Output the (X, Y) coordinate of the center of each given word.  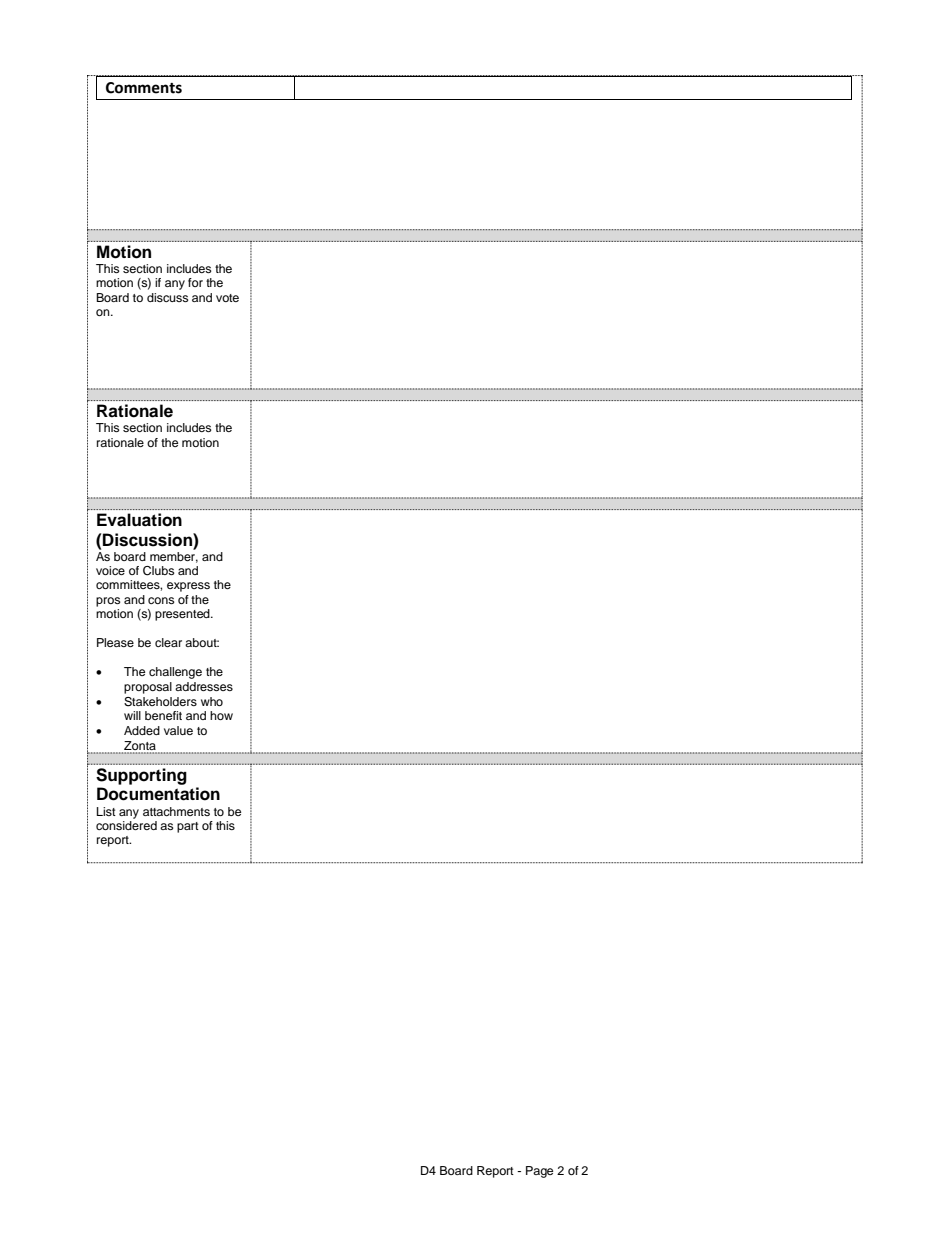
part (188, 827)
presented (183, 615)
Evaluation (139, 520)
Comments (144, 88)
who (212, 701)
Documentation (158, 794)
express (188, 587)
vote (227, 298)
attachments (176, 811)
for (195, 282)
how (221, 715)
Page (539, 1172)
